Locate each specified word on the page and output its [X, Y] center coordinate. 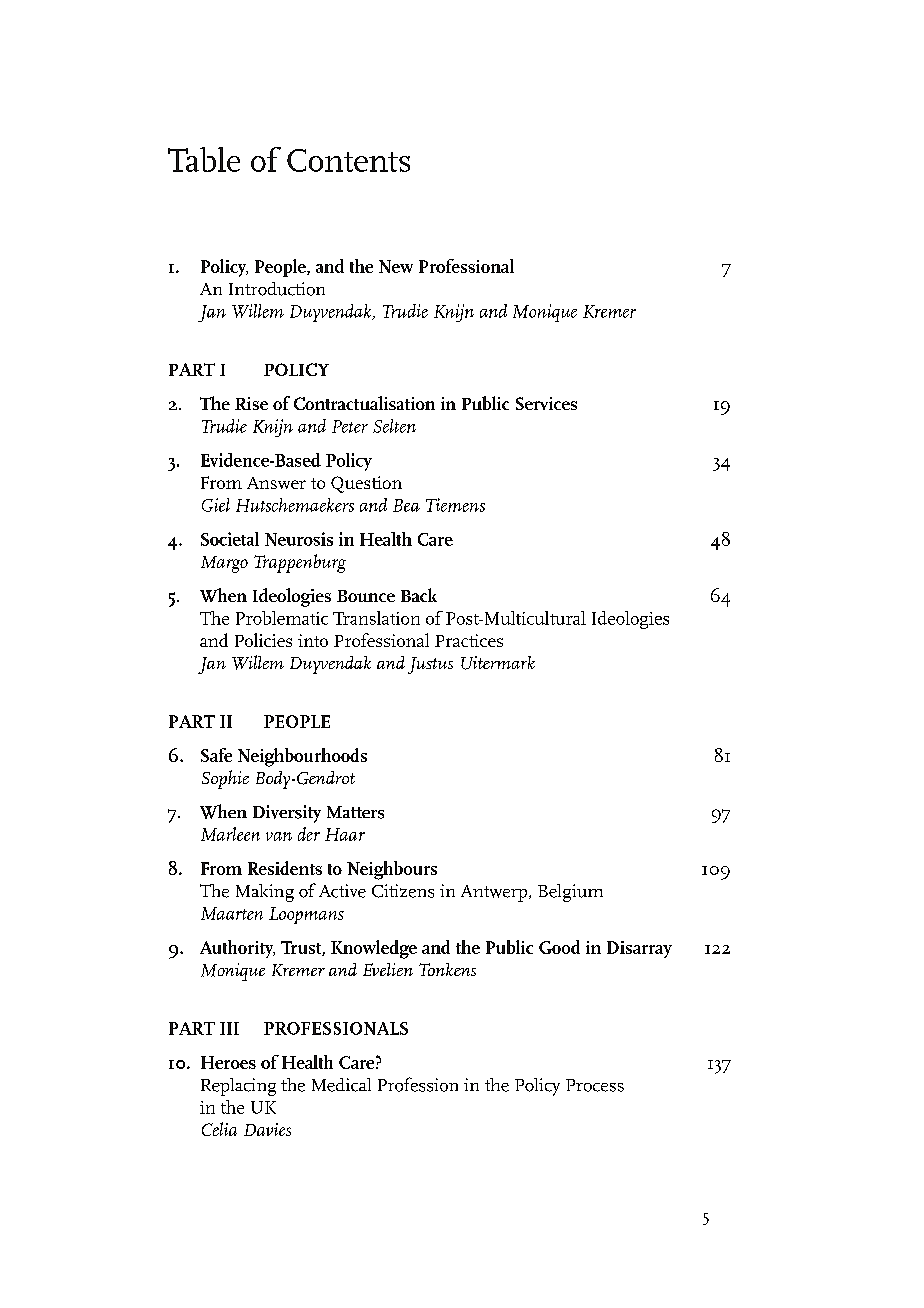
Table [204, 159]
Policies [263, 640]
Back [419, 595]
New [396, 266]
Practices [469, 640]
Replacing [238, 1087]
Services [546, 403]
